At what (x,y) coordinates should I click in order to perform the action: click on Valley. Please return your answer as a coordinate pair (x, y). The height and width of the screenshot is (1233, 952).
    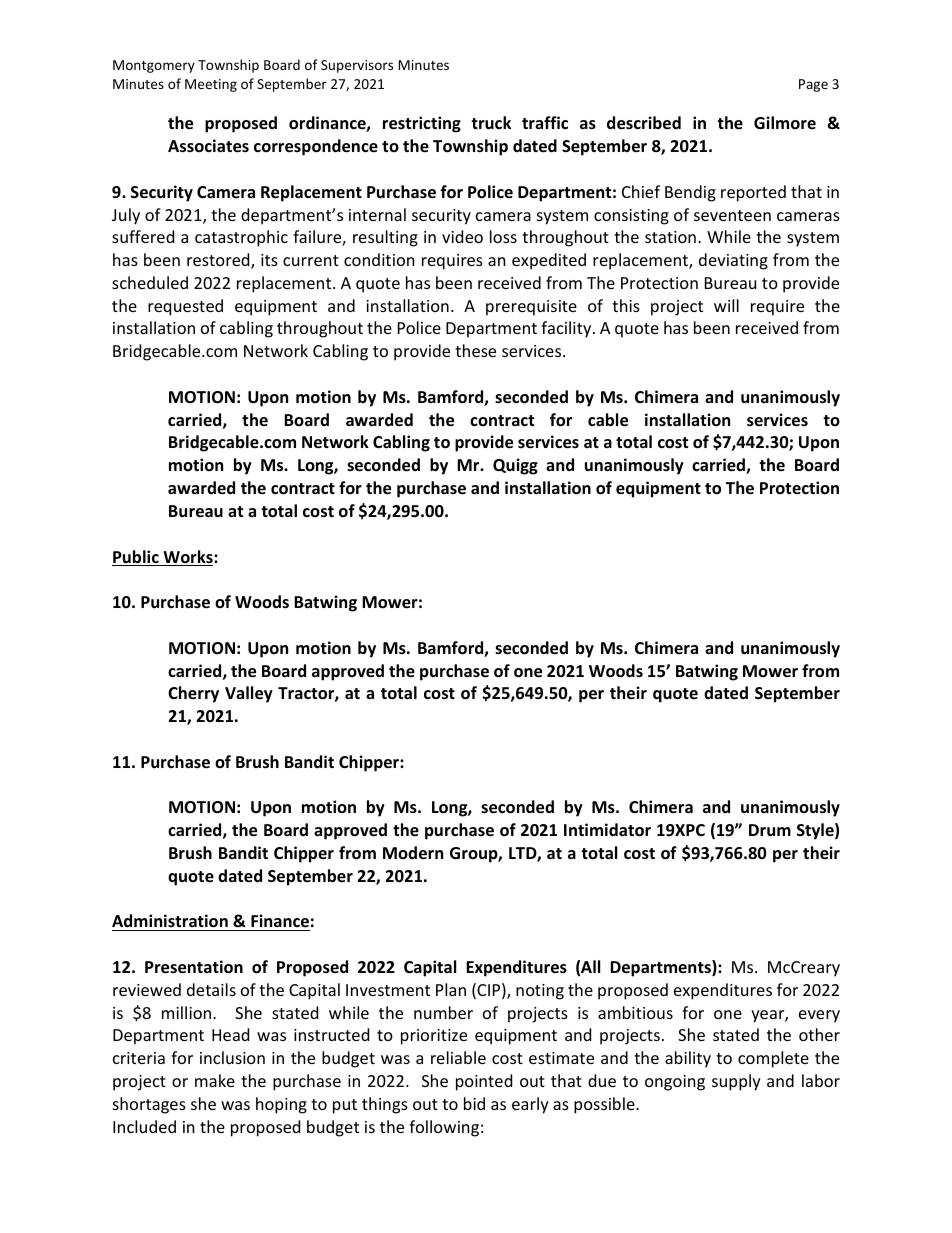
    Looking at the image, I should click on (249, 694).
